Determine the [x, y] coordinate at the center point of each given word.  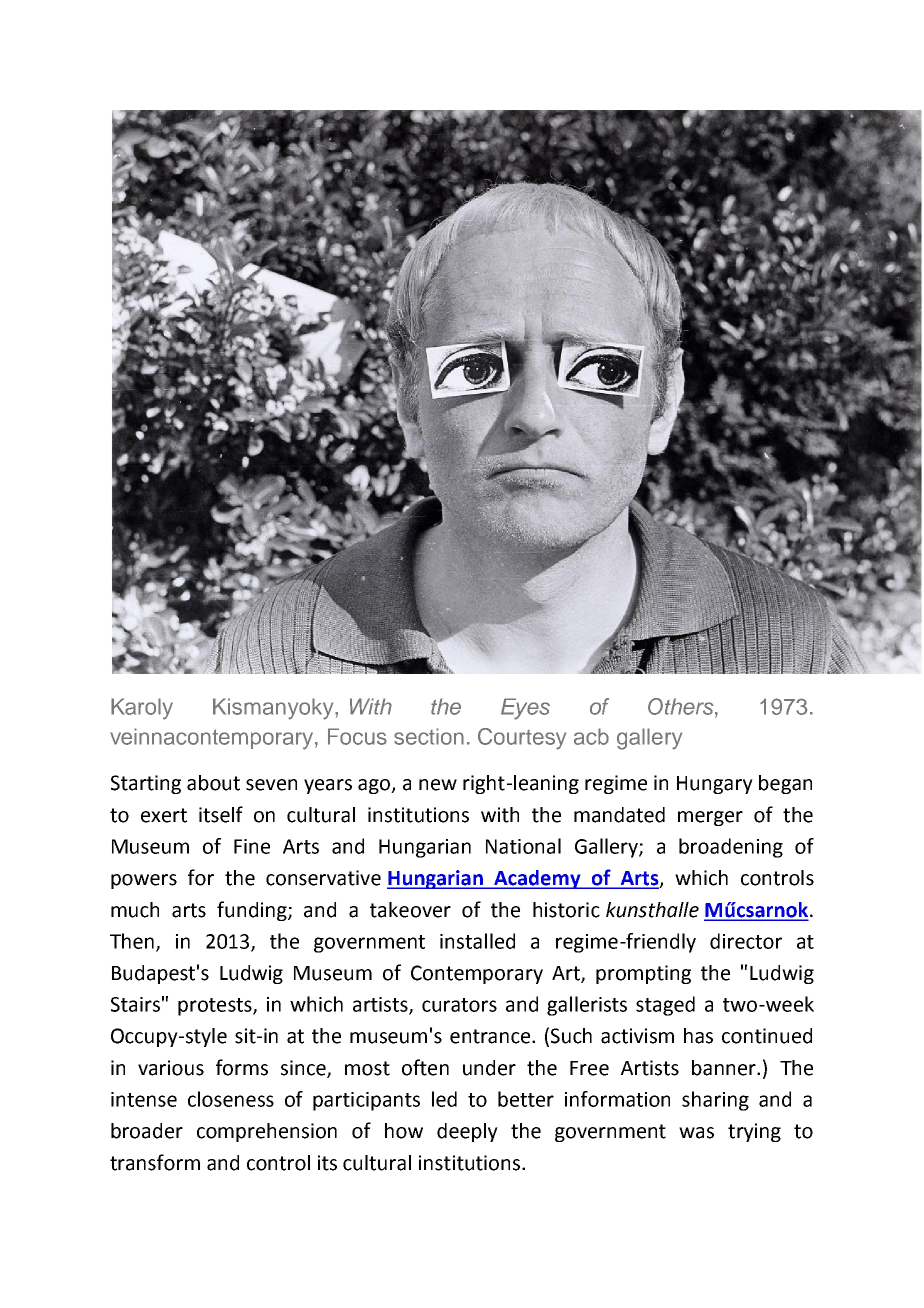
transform [155, 1162]
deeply [467, 1132]
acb [591, 736]
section [429, 736]
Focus [357, 736]
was [696, 1133]
